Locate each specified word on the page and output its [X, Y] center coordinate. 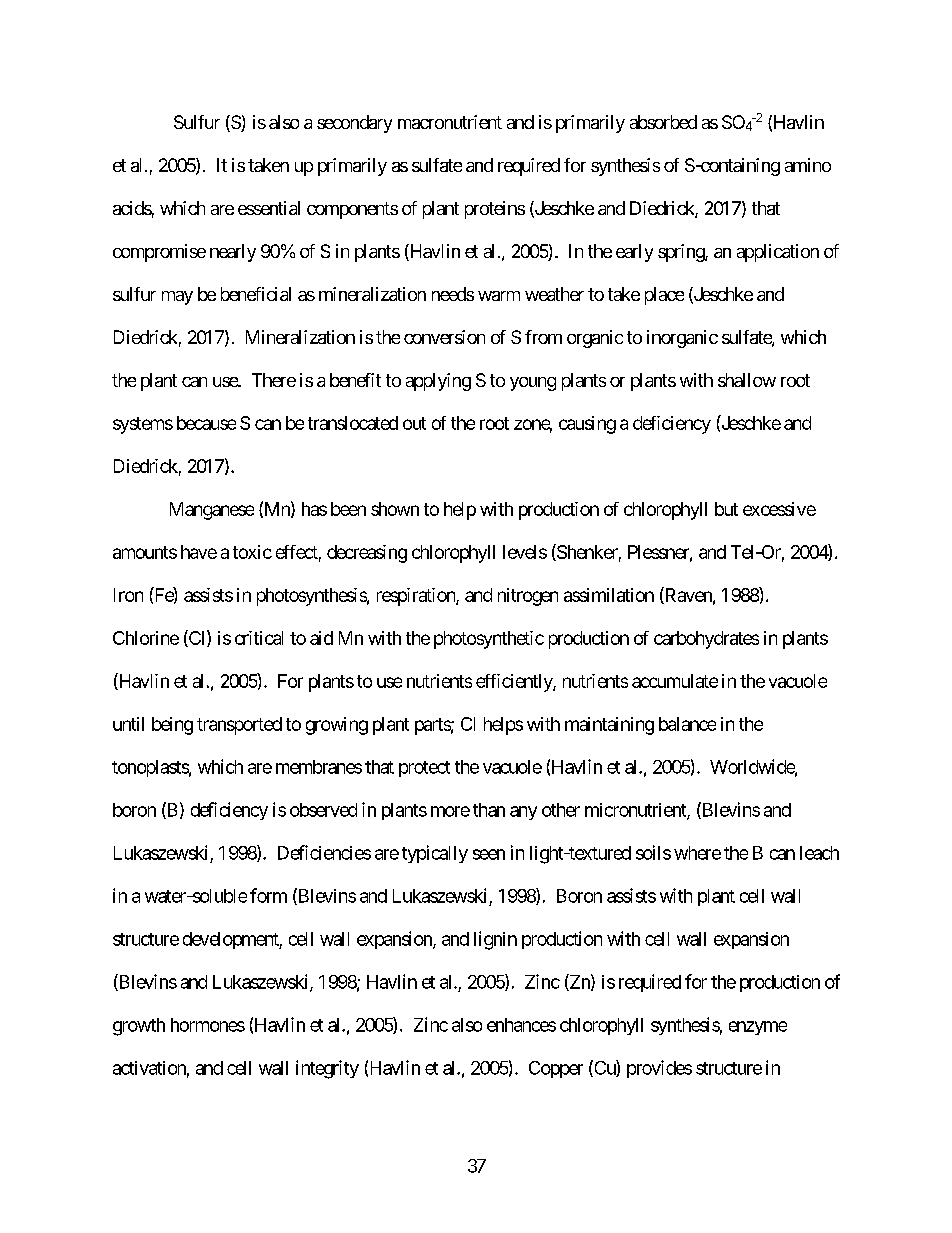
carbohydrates [706, 640]
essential [269, 208]
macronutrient [450, 122]
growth [139, 1027]
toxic [252, 552]
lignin [495, 940]
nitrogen [528, 597]
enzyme [758, 1028]
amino [808, 165]
